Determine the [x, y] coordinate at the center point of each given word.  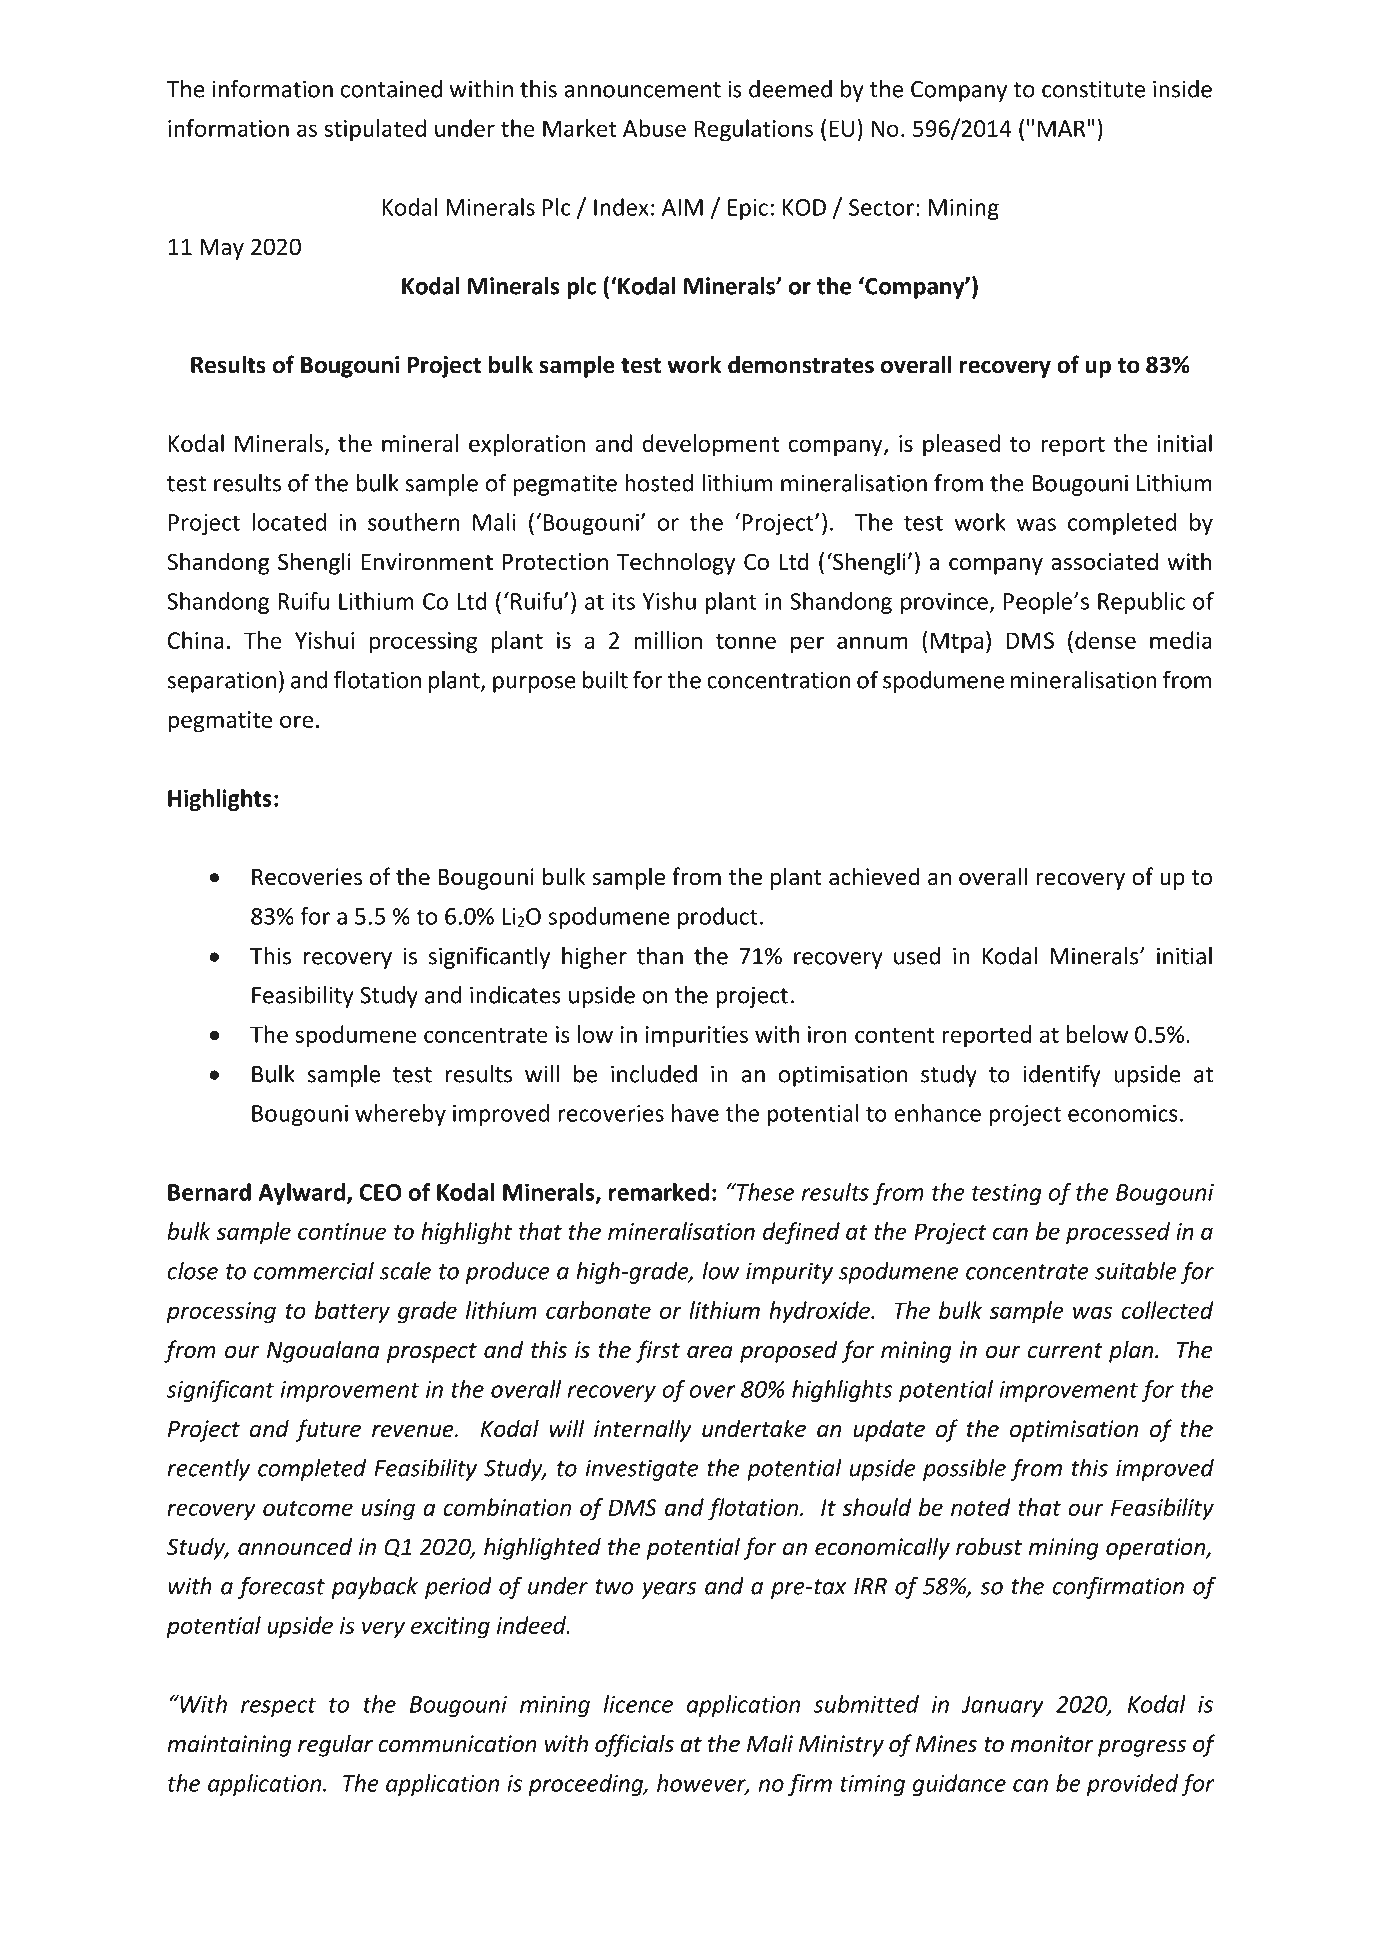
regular [335, 1745]
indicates [515, 995]
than [660, 956]
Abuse [654, 128]
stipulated [375, 130]
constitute [1093, 89]
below [1097, 1034]
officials [634, 1745]
